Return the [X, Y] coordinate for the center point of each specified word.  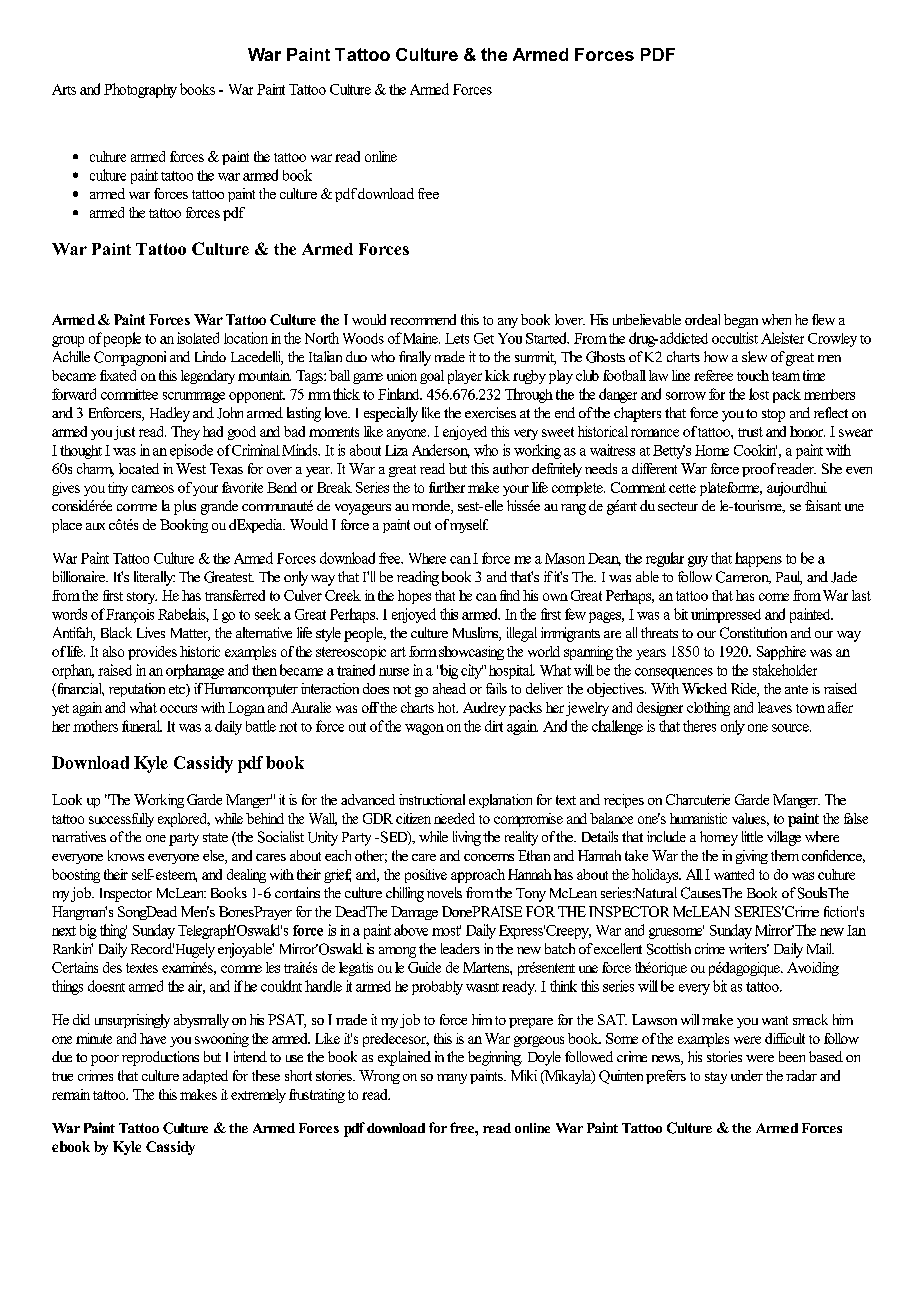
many [452, 1079]
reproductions [160, 1058]
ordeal [702, 319]
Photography [140, 90]
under [747, 1075]
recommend [423, 319]
